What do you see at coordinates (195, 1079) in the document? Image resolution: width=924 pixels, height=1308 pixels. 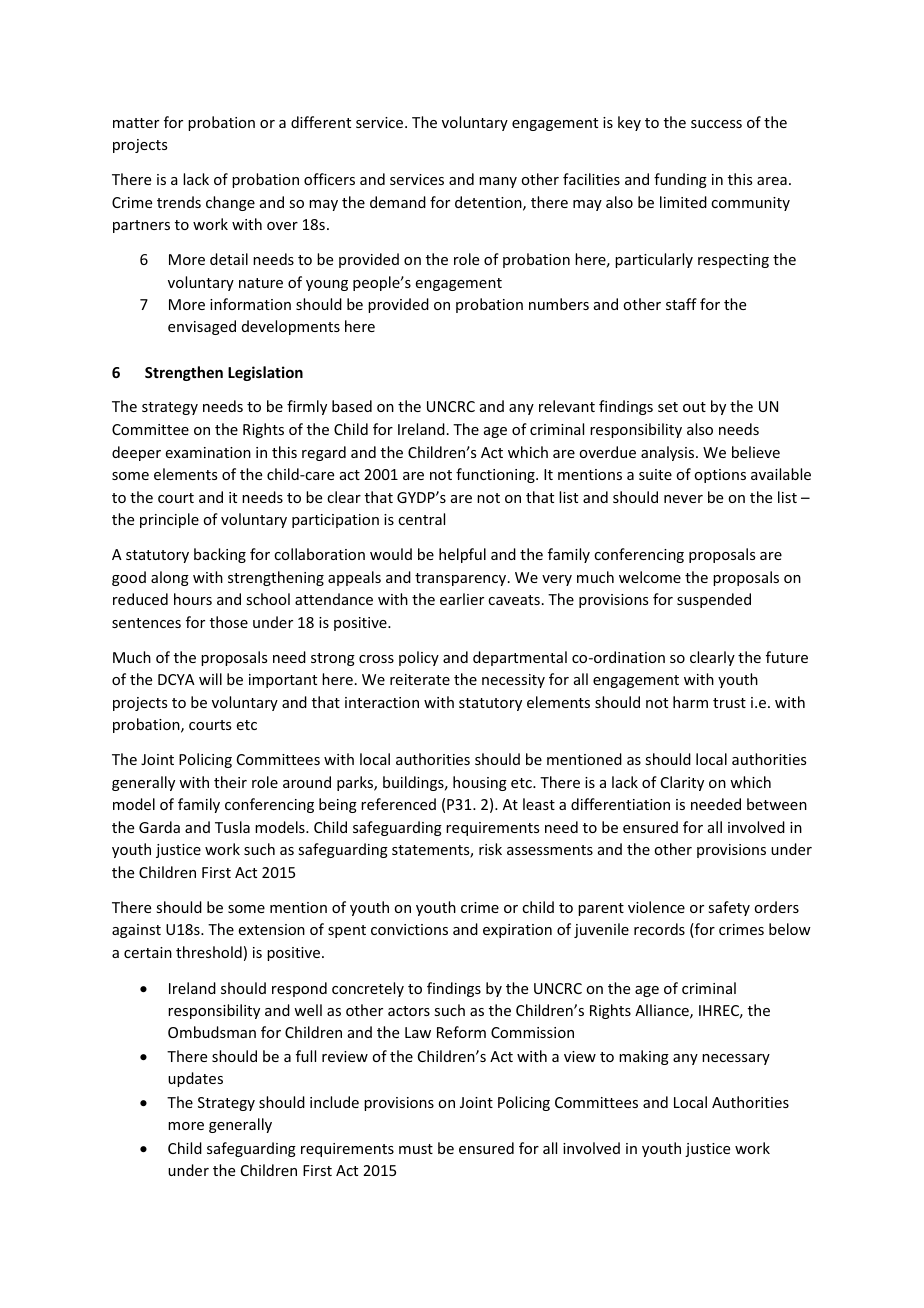 I see `updates` at bounding box center [195, 1079].
